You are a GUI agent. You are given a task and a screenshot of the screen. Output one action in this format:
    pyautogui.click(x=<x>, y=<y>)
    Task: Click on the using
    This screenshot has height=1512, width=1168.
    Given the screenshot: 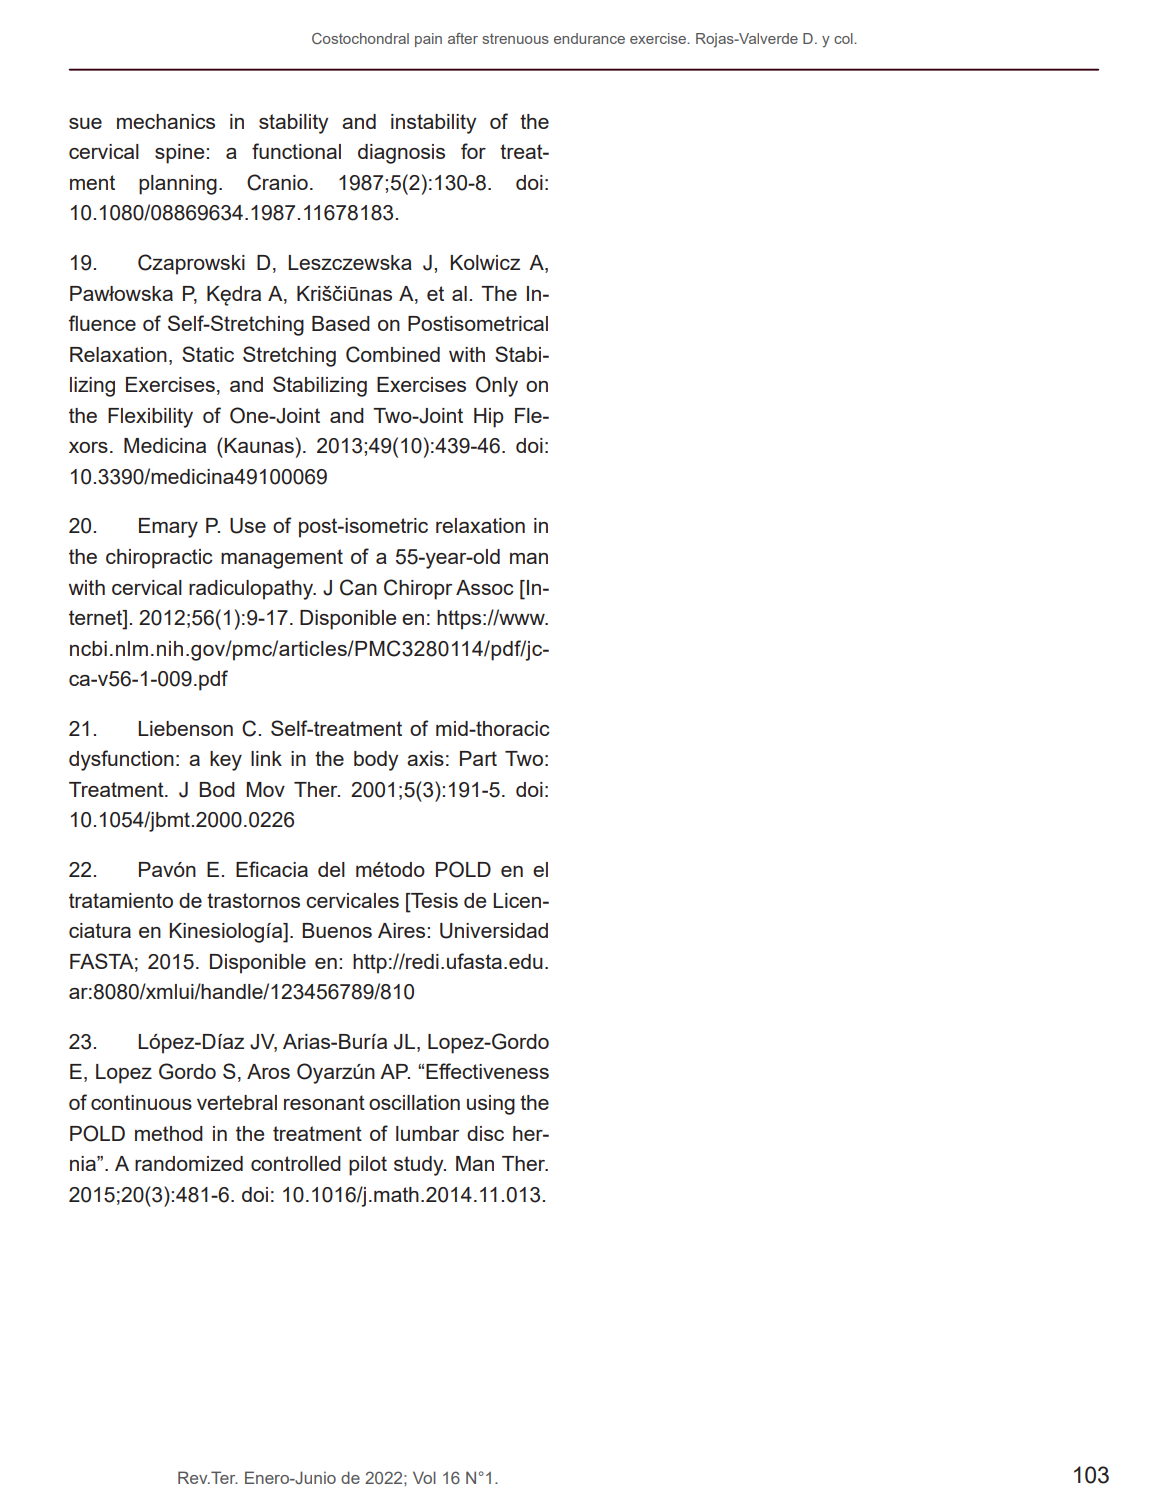 What is the action you would take?
    pyautogui.click(x=491, y=1105)
